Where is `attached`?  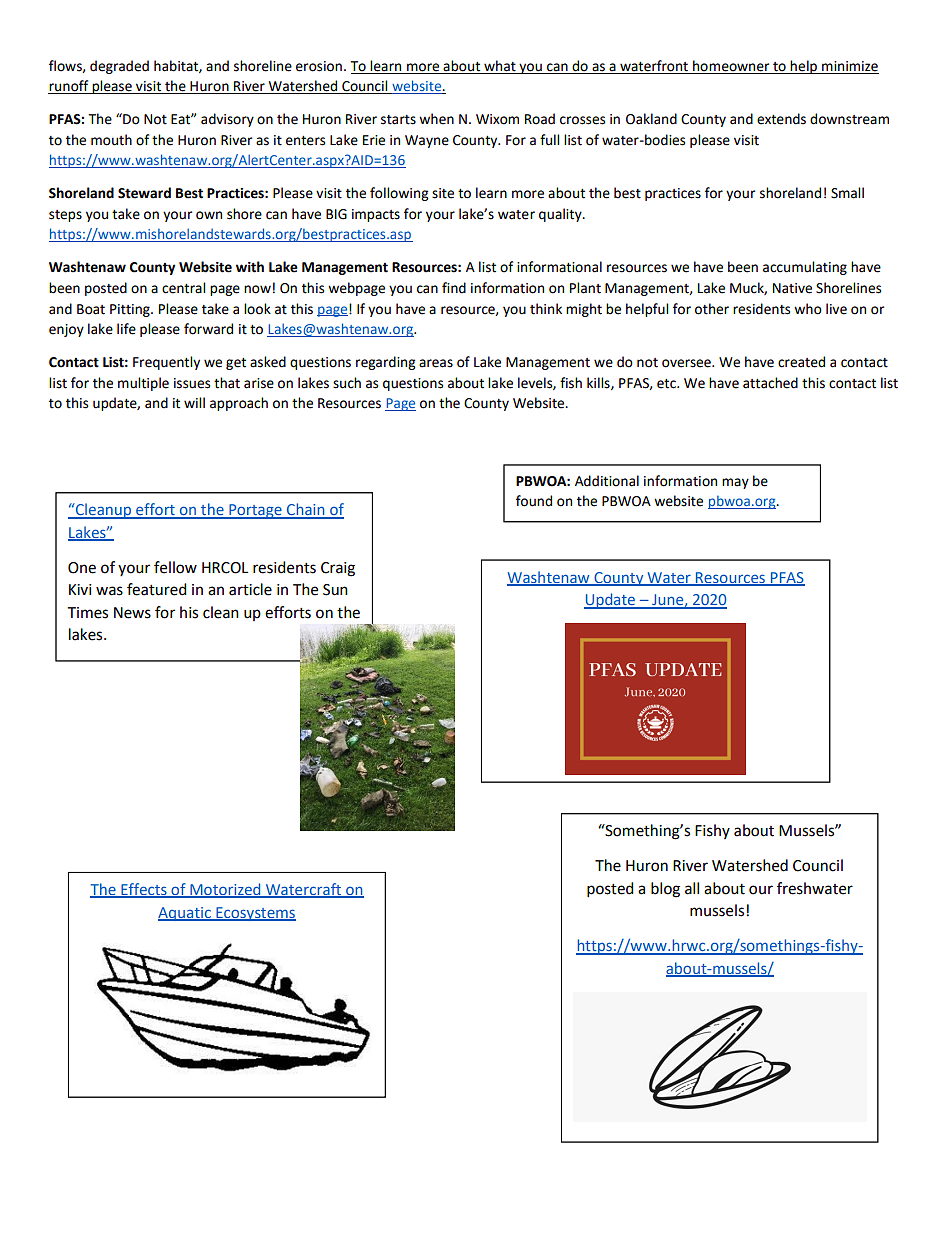 attached is located at coordinates (770, 383).
